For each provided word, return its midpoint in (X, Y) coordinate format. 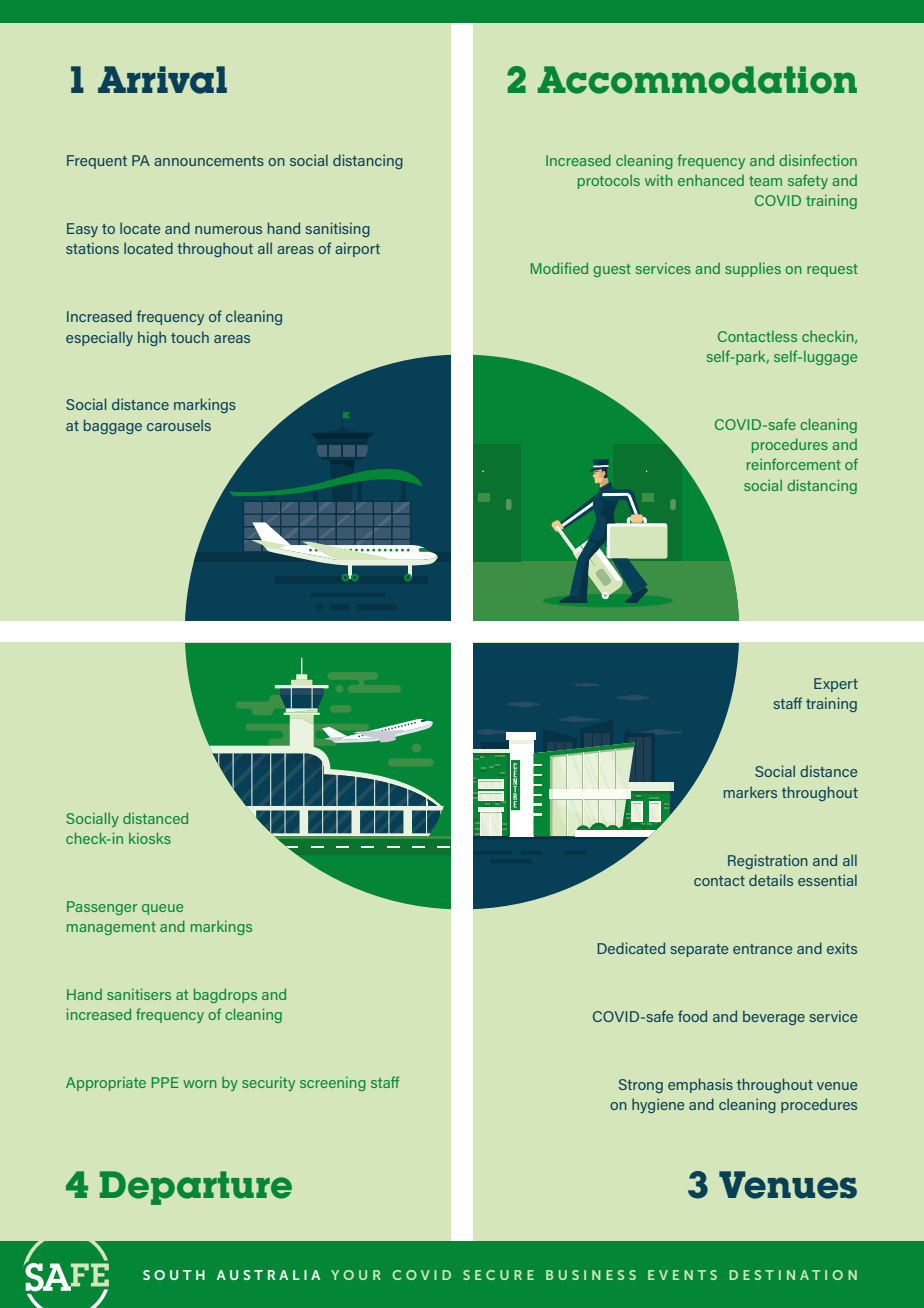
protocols (609, 181)
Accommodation (697, 80)
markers (750, 792)
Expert (836, 685)
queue (162, 909)
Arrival (162, 80)
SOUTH (174, 1275)
